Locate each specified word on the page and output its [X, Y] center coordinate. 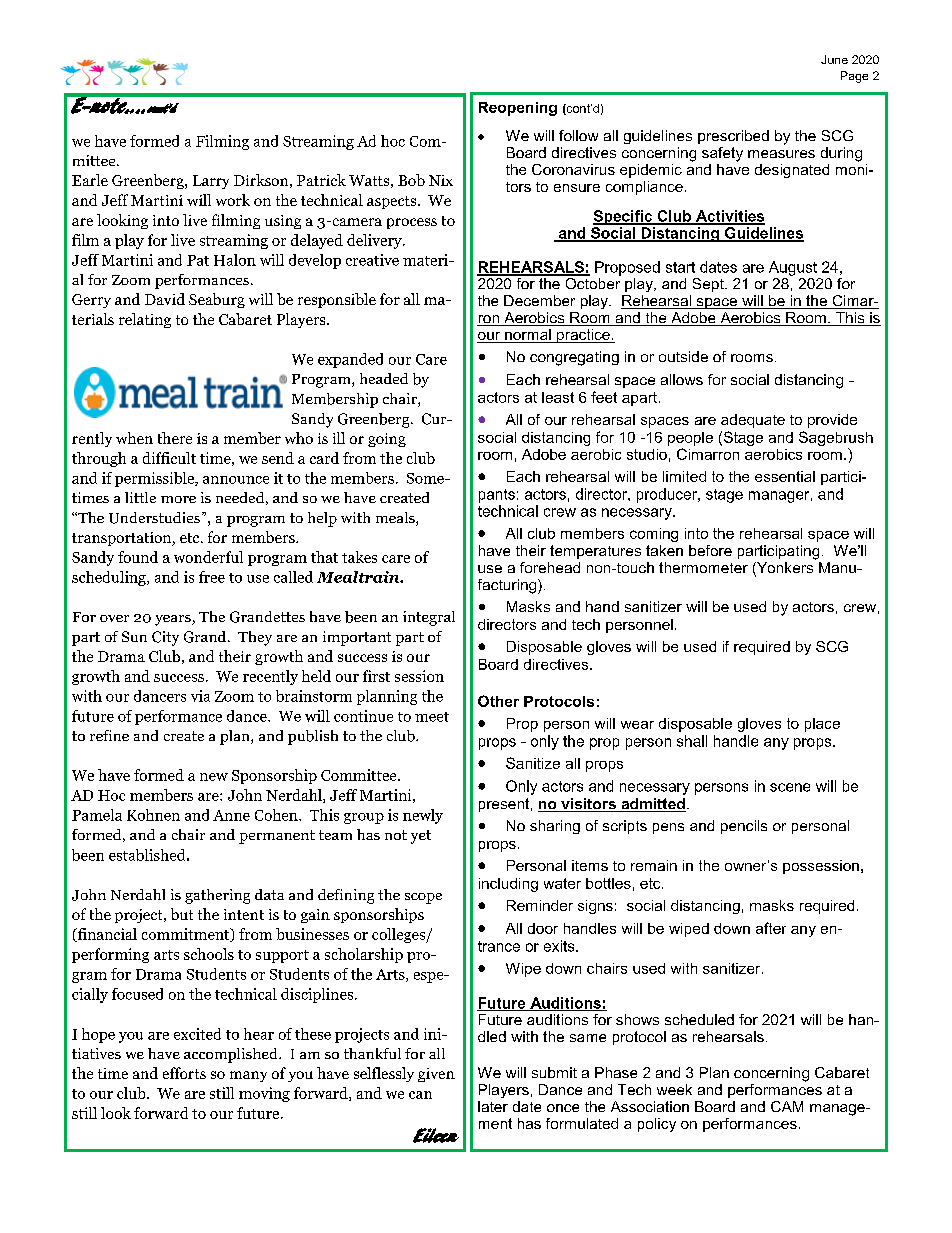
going [387, 440]
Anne [231, 815]
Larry [211, 182]
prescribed [733, 137]
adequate [753, 421]
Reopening [518, 109]
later [493, 1106]
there [175, 438]
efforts [184, 1073]
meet [432, 717]
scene [790, 787]
